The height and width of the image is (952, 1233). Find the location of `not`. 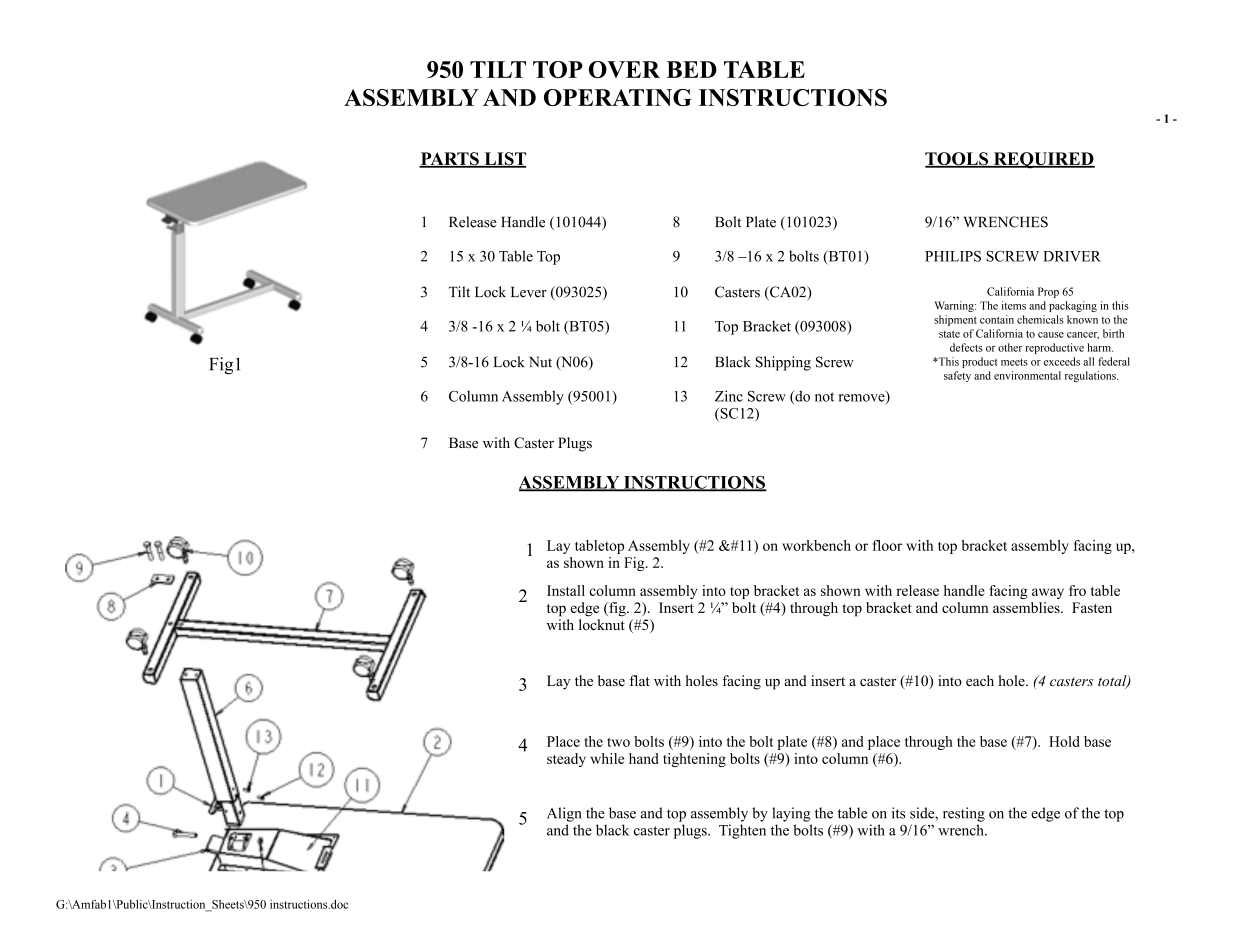

not is located at coordinates (824, 397).
